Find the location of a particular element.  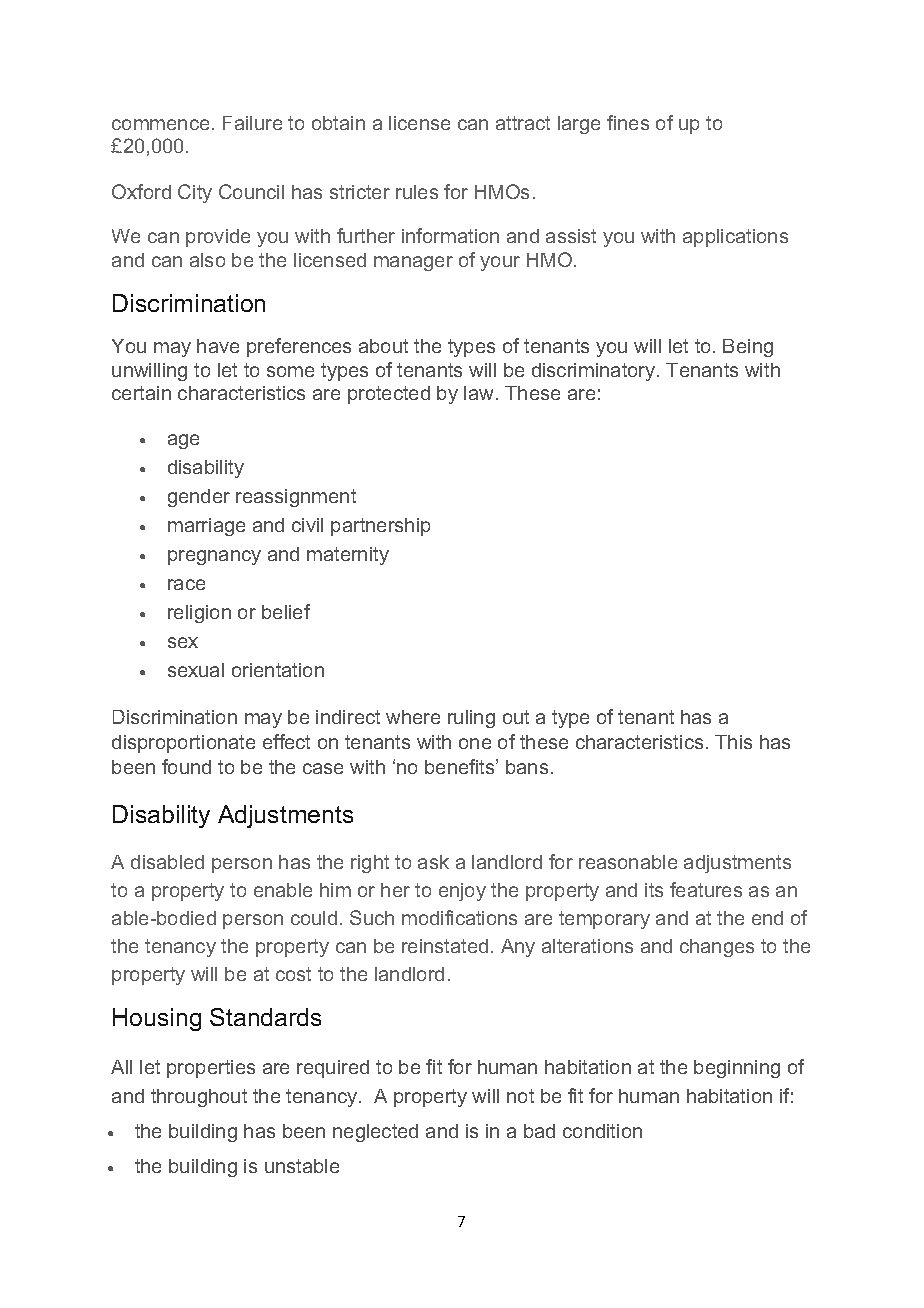

discriminatory is located at coordinates (595, 372).
